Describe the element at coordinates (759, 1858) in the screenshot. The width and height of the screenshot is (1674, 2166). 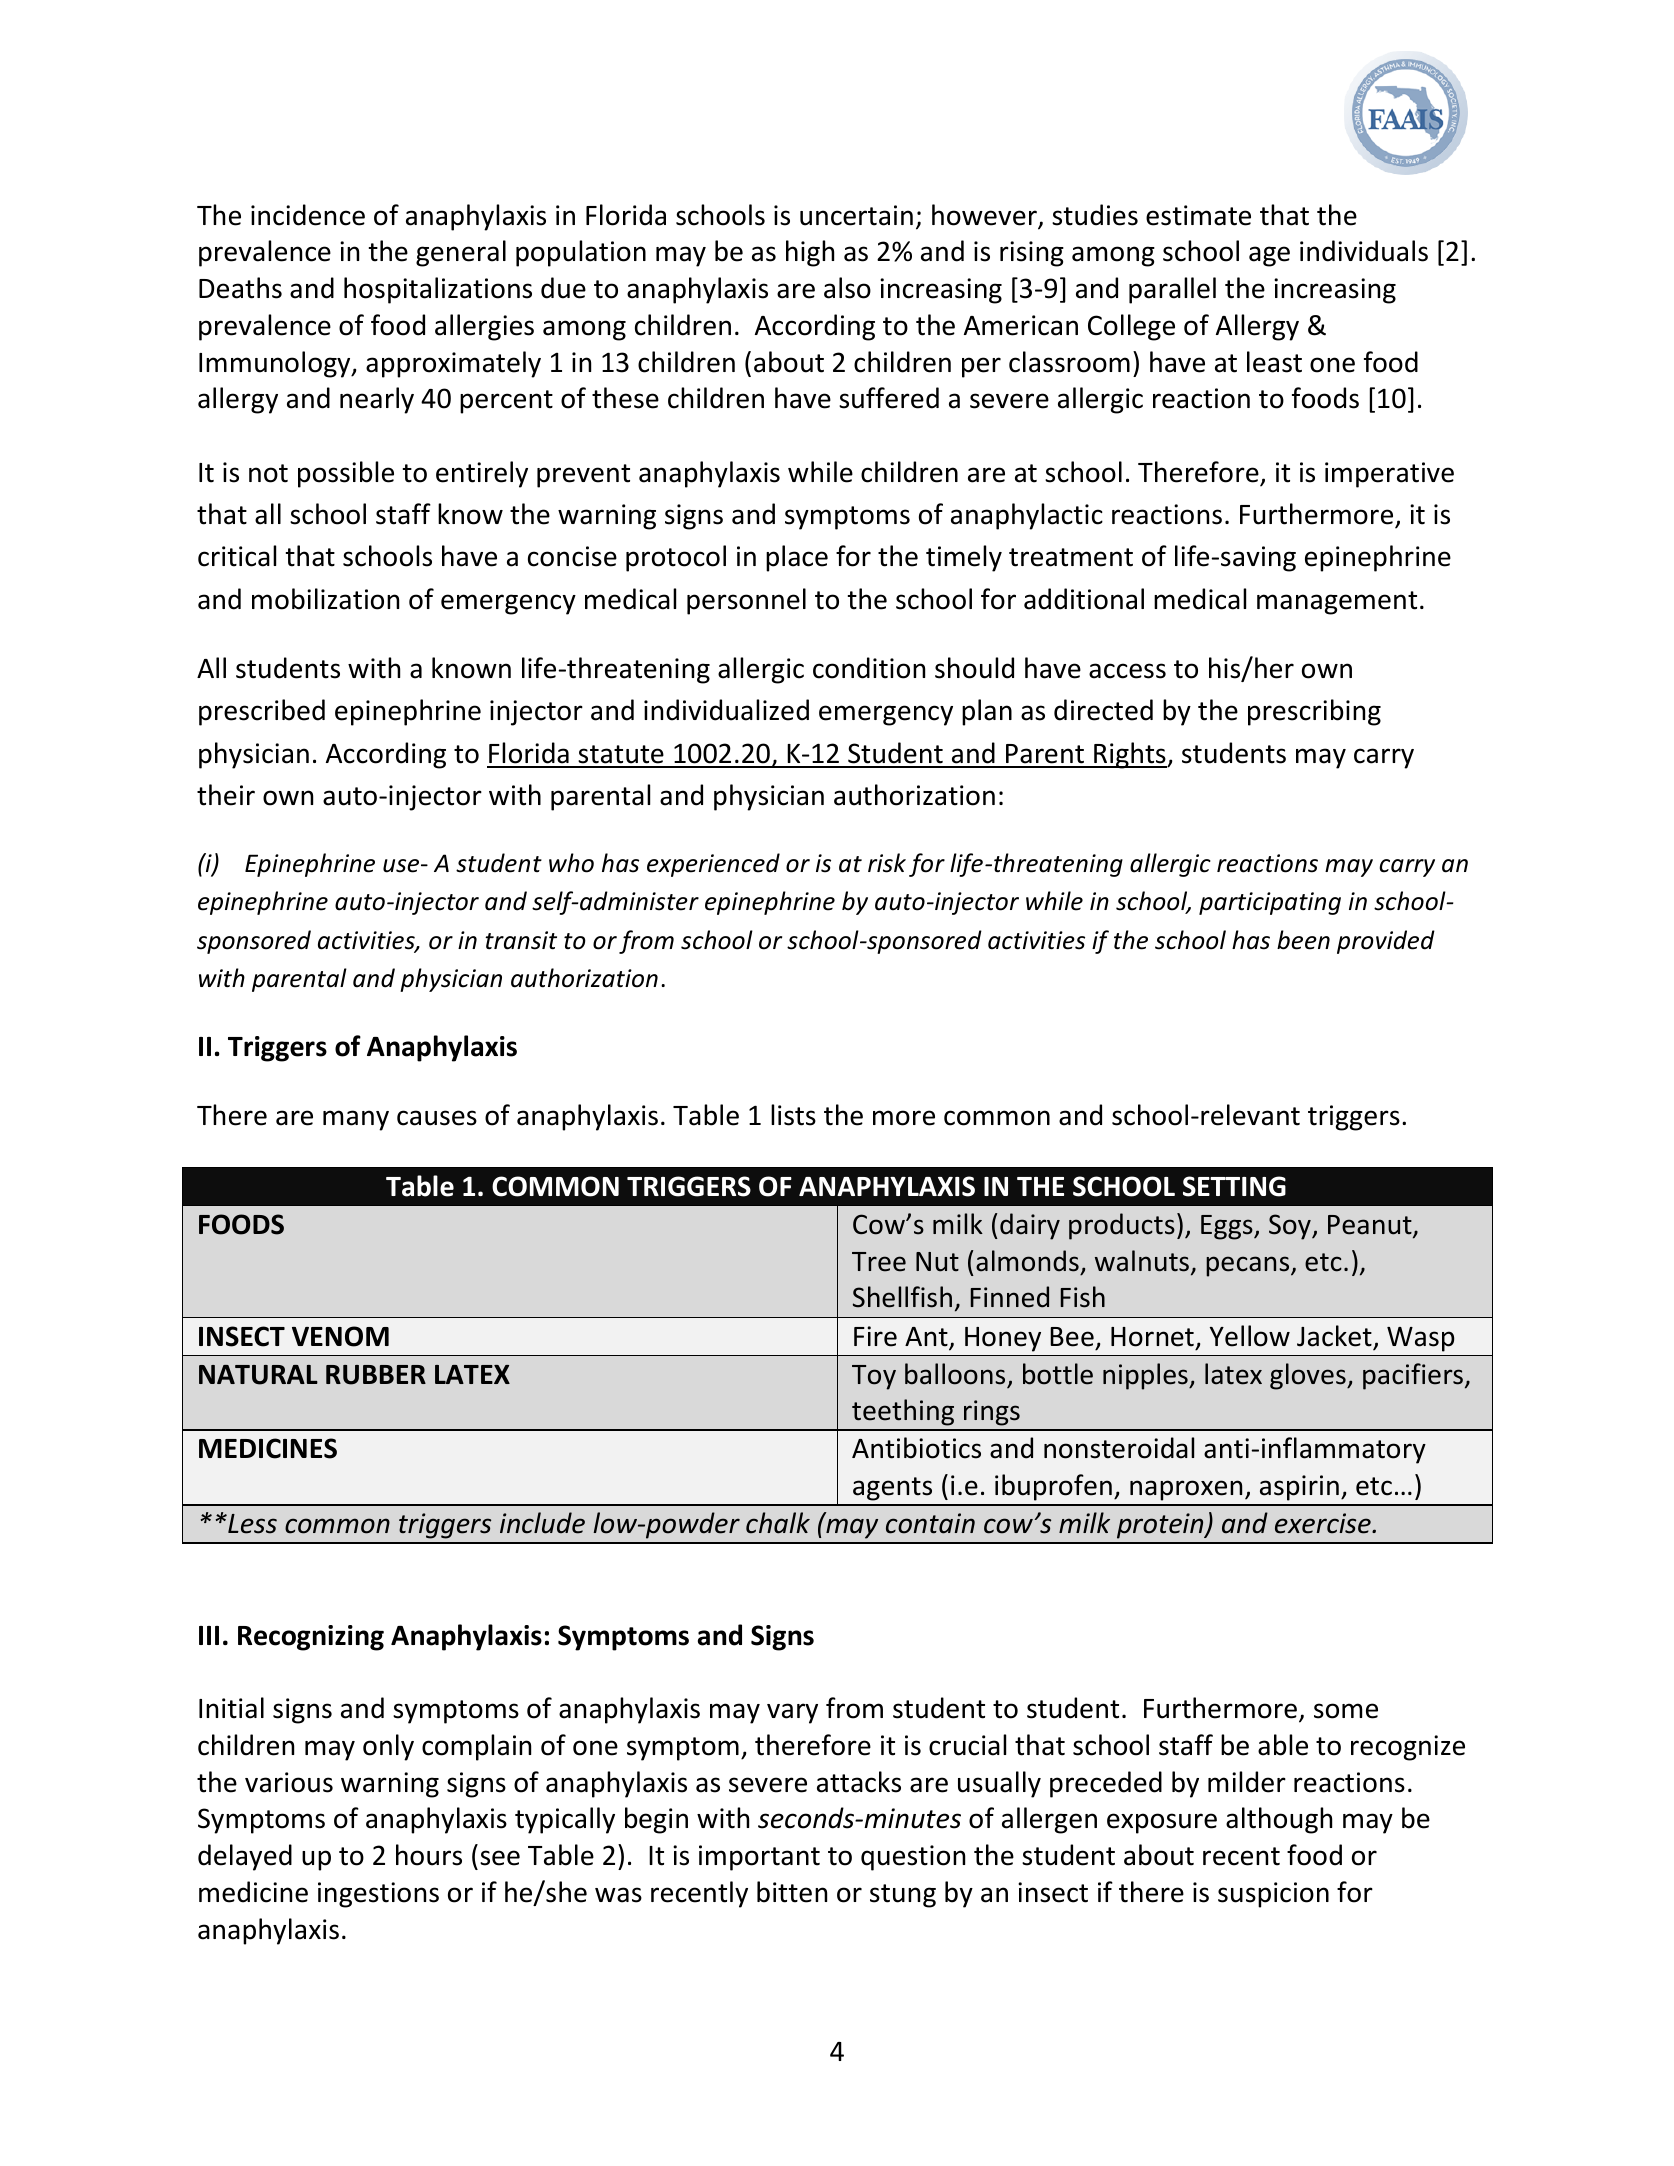
I see `important` at that location.
